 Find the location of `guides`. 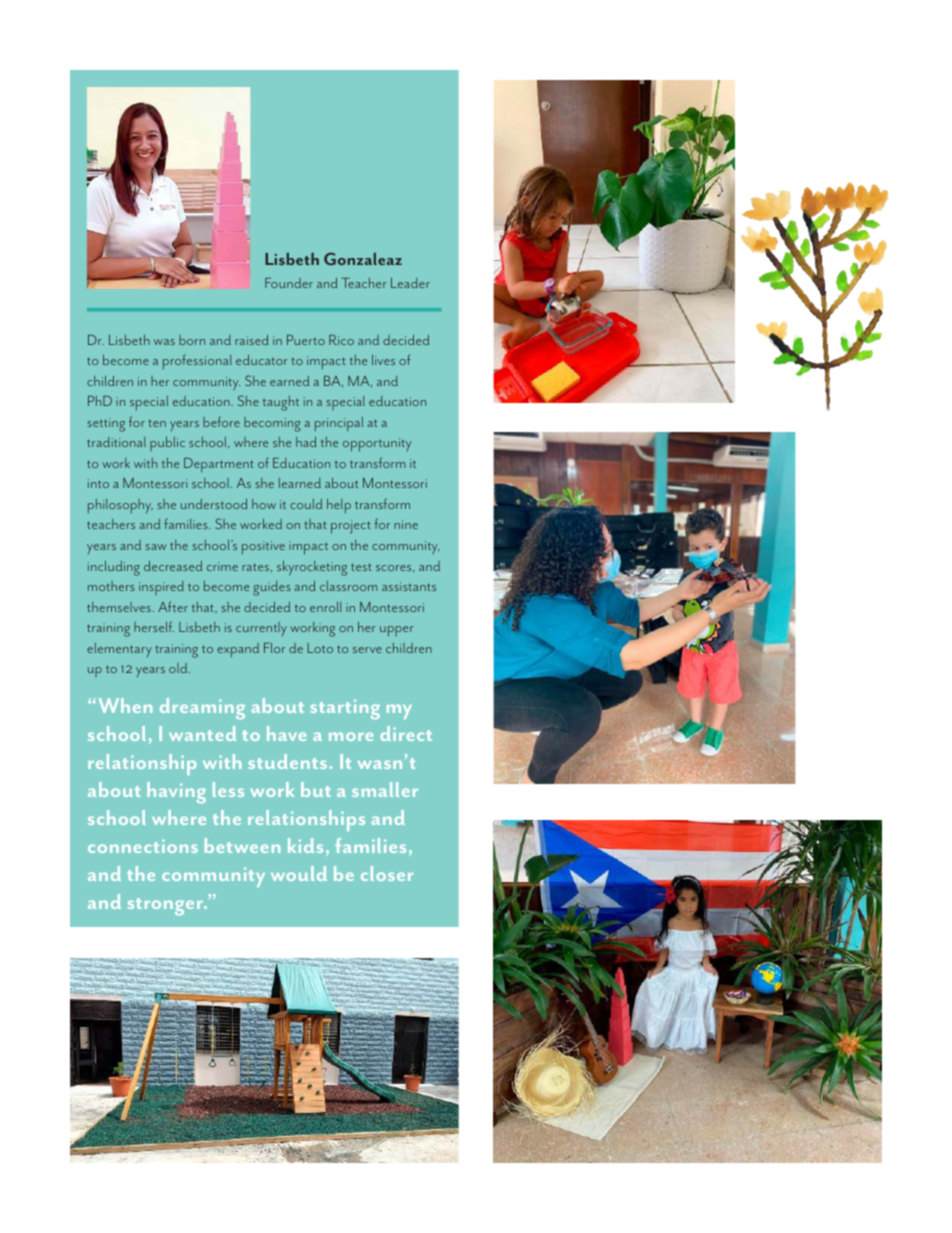

guides is located at coordinates (272, 588).
